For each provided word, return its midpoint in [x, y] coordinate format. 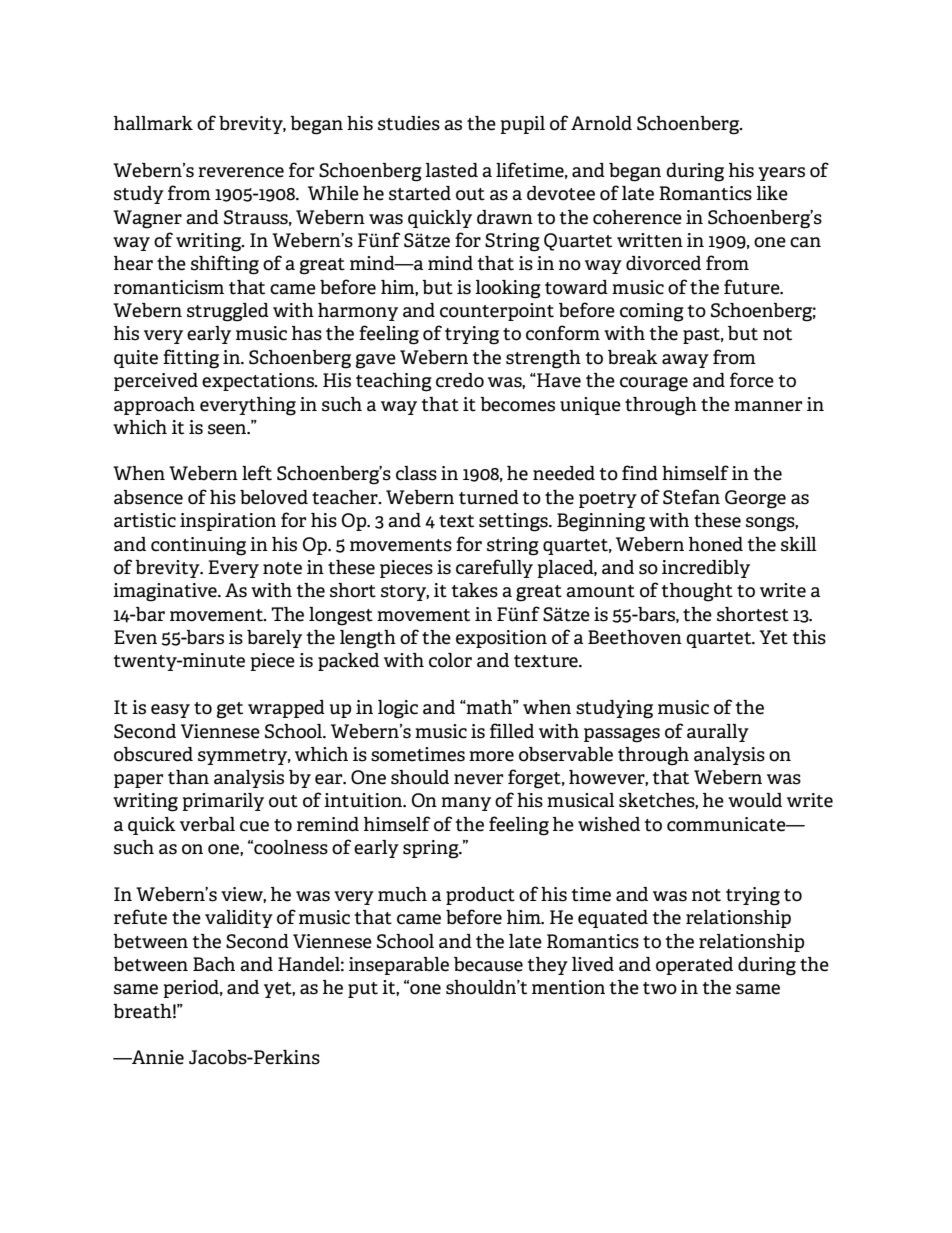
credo [460, 380]
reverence [241, 172]
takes [474, 590]
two [660, 988]
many [466, 804]
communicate [727, 824]
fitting [191, 359]
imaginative [166, 592]
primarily [223, 802]
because [488, 964]
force [752, 380]
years [781, 174]
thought [697, 592]
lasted [451, 170]
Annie [157, 1057]
